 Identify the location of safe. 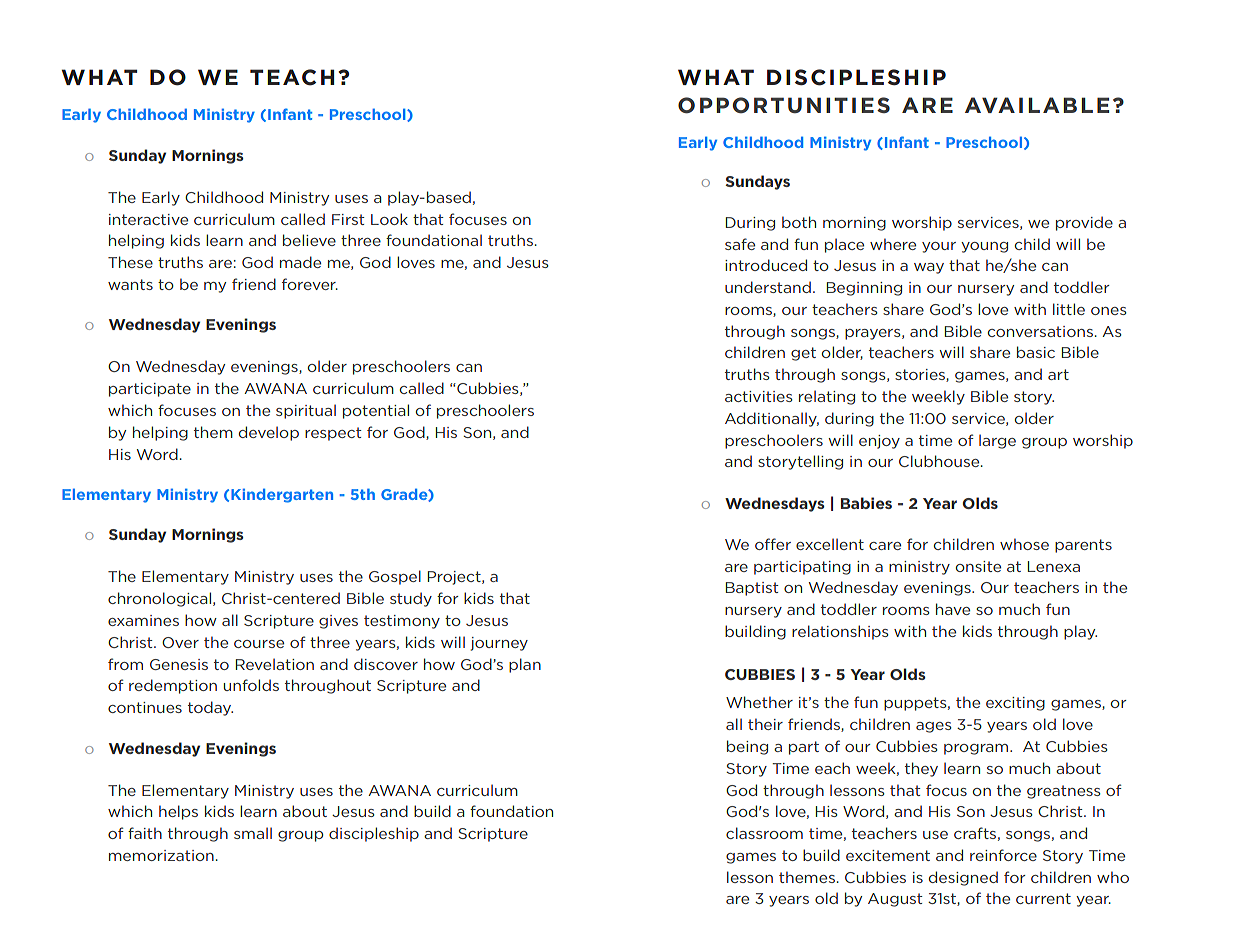
(740, 244).
